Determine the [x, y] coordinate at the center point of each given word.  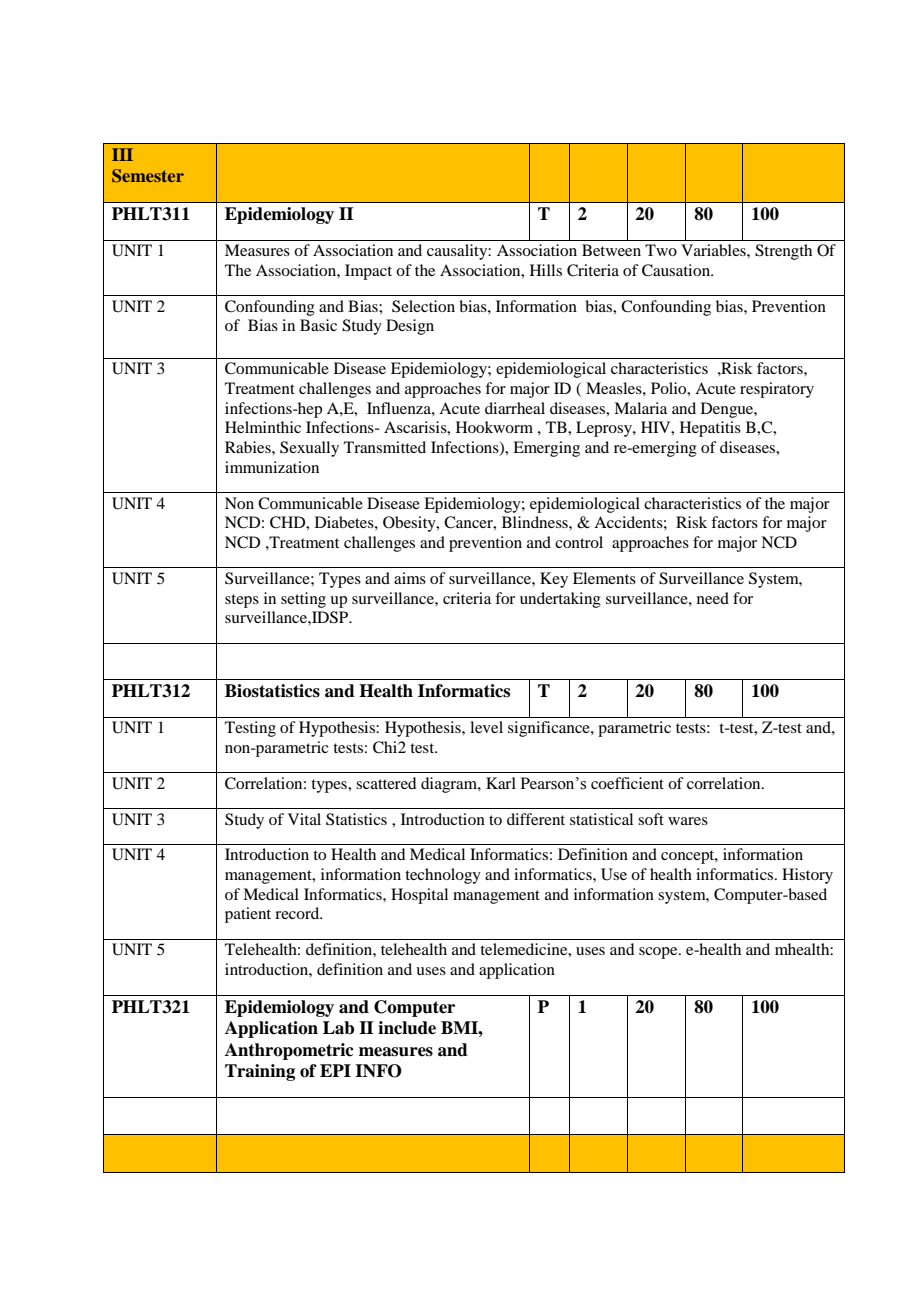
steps [242, 601]
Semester [148, 176]
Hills [546, 270]
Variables [714, 250]
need [713, 598]
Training [260, 1072]
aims [410, 578]
